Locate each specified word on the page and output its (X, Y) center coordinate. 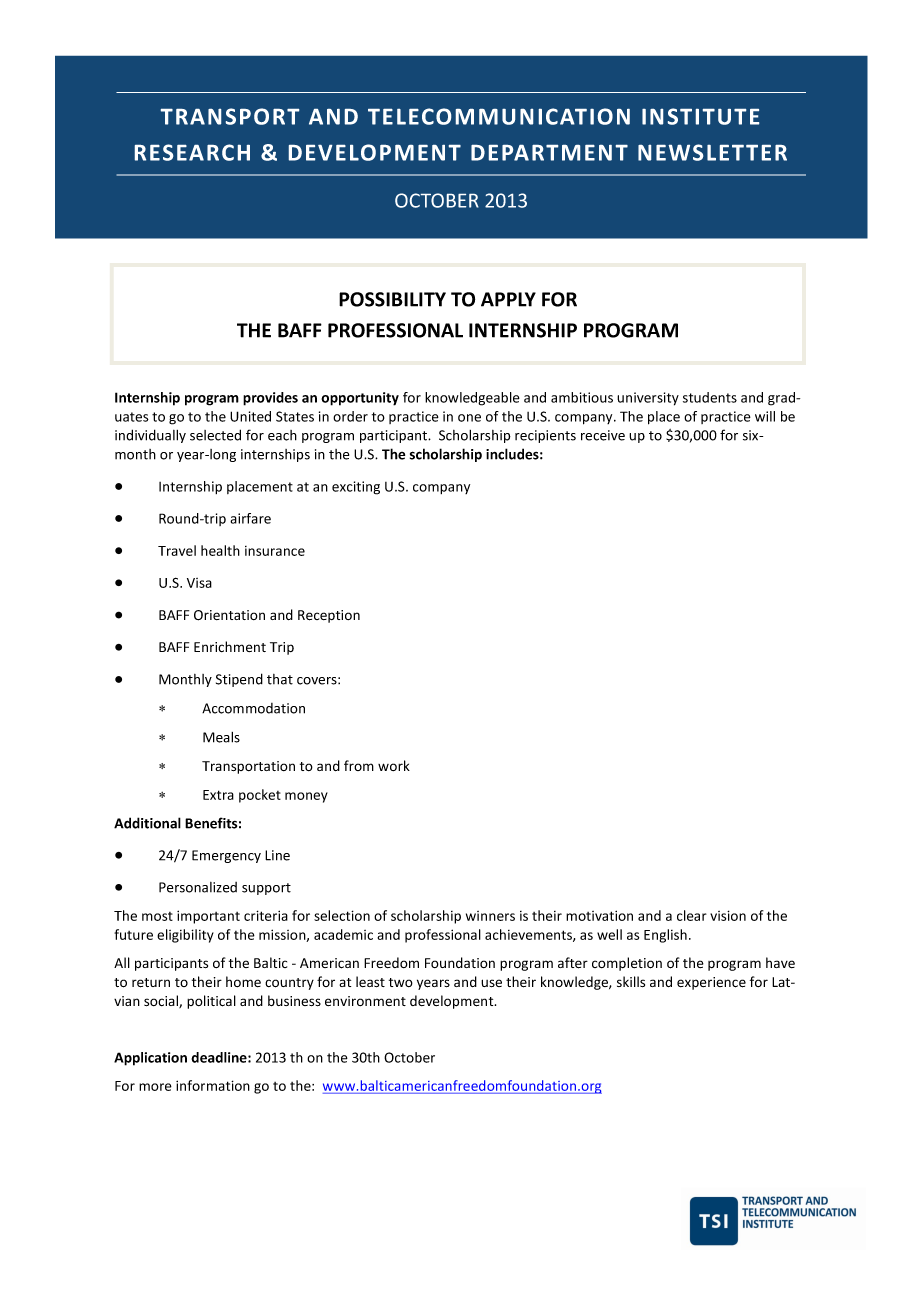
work (394, 765)
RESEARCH (192, 152)
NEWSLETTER (712, 152)
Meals (221, 737)
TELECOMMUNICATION (499, 116)
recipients (545, 436)
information (213, 1085)
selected (215, 435)
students (710, 397)
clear (692, 915)
